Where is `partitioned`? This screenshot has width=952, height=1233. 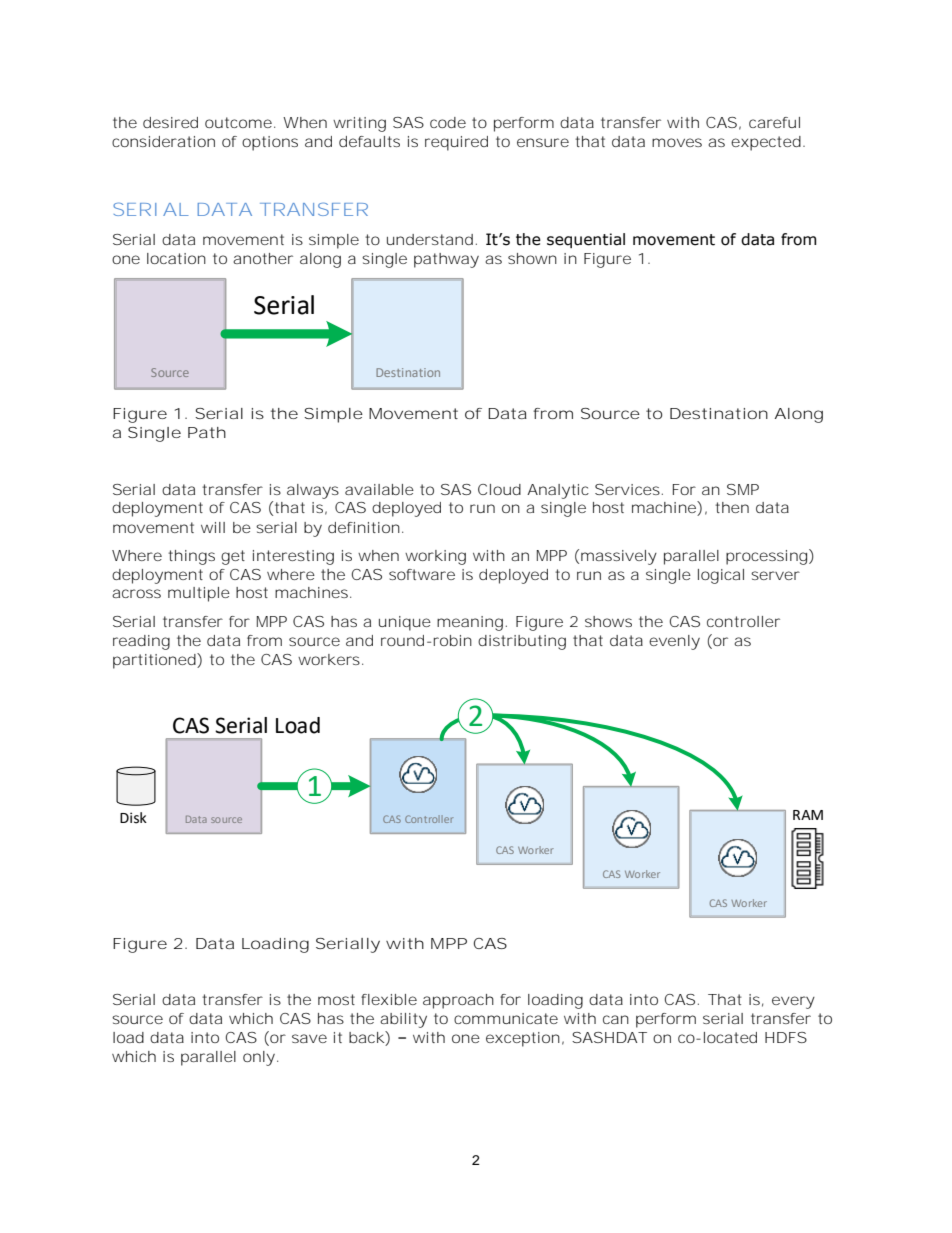 partitioned is located at coordinates (154, 661).
